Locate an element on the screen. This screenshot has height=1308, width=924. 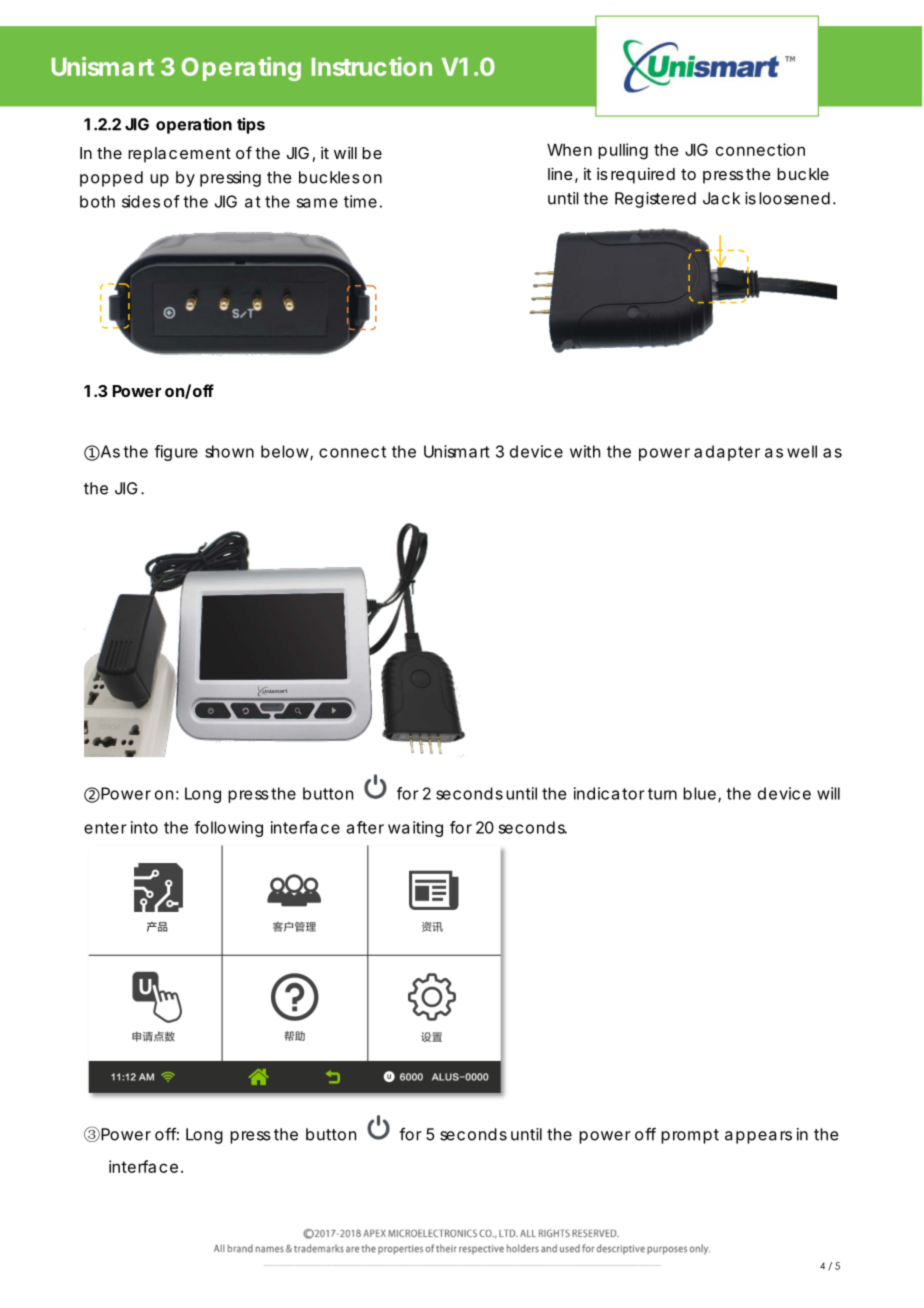
operation is located at coordinates (194, 125).
